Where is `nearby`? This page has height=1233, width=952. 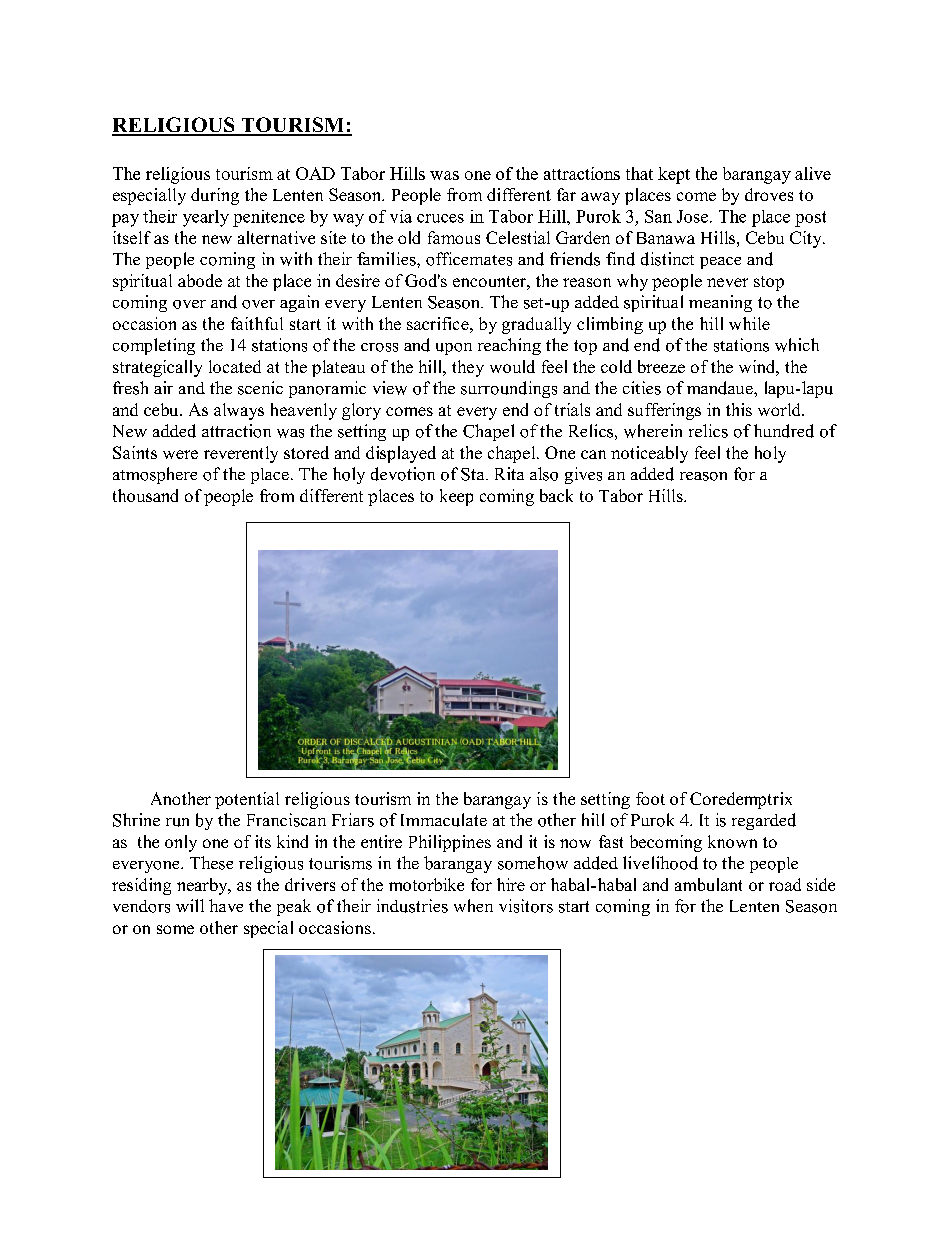 nearby is located at coordinates (203, 886).
